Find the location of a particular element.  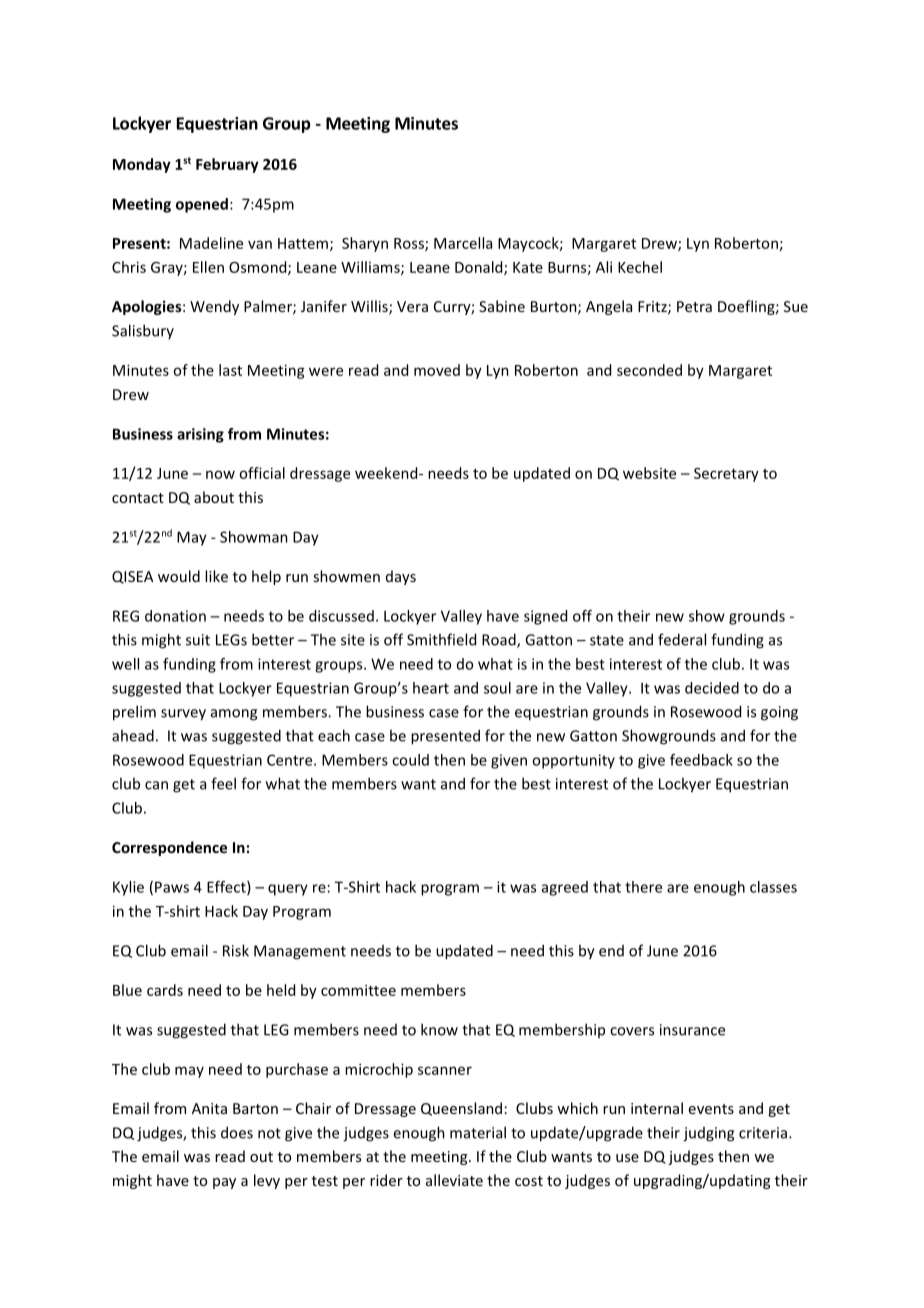

material is located at coordinates (478, 1132).
